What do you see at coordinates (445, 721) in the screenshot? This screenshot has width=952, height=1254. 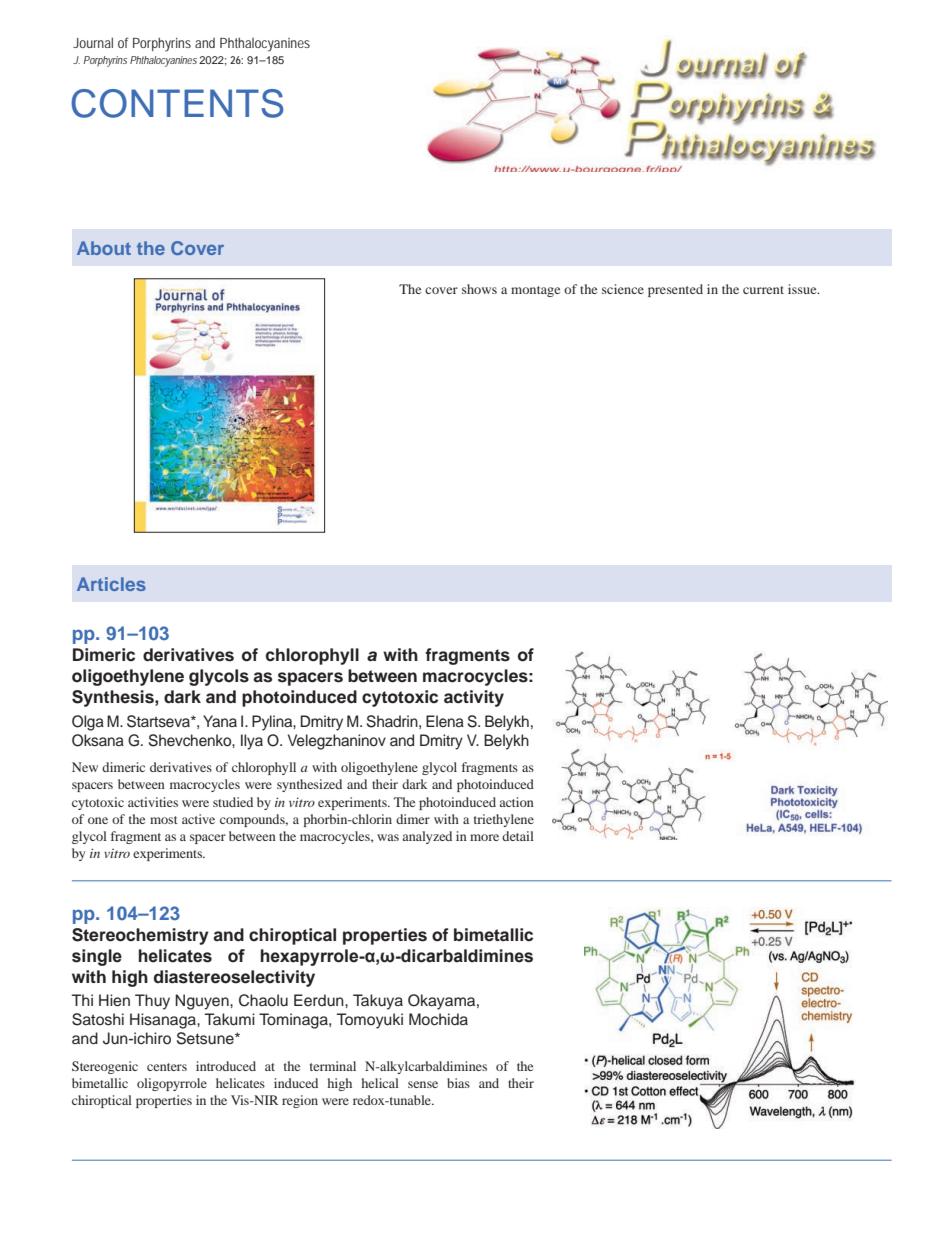 I see `Elena` at bounding box center [445, 721].
